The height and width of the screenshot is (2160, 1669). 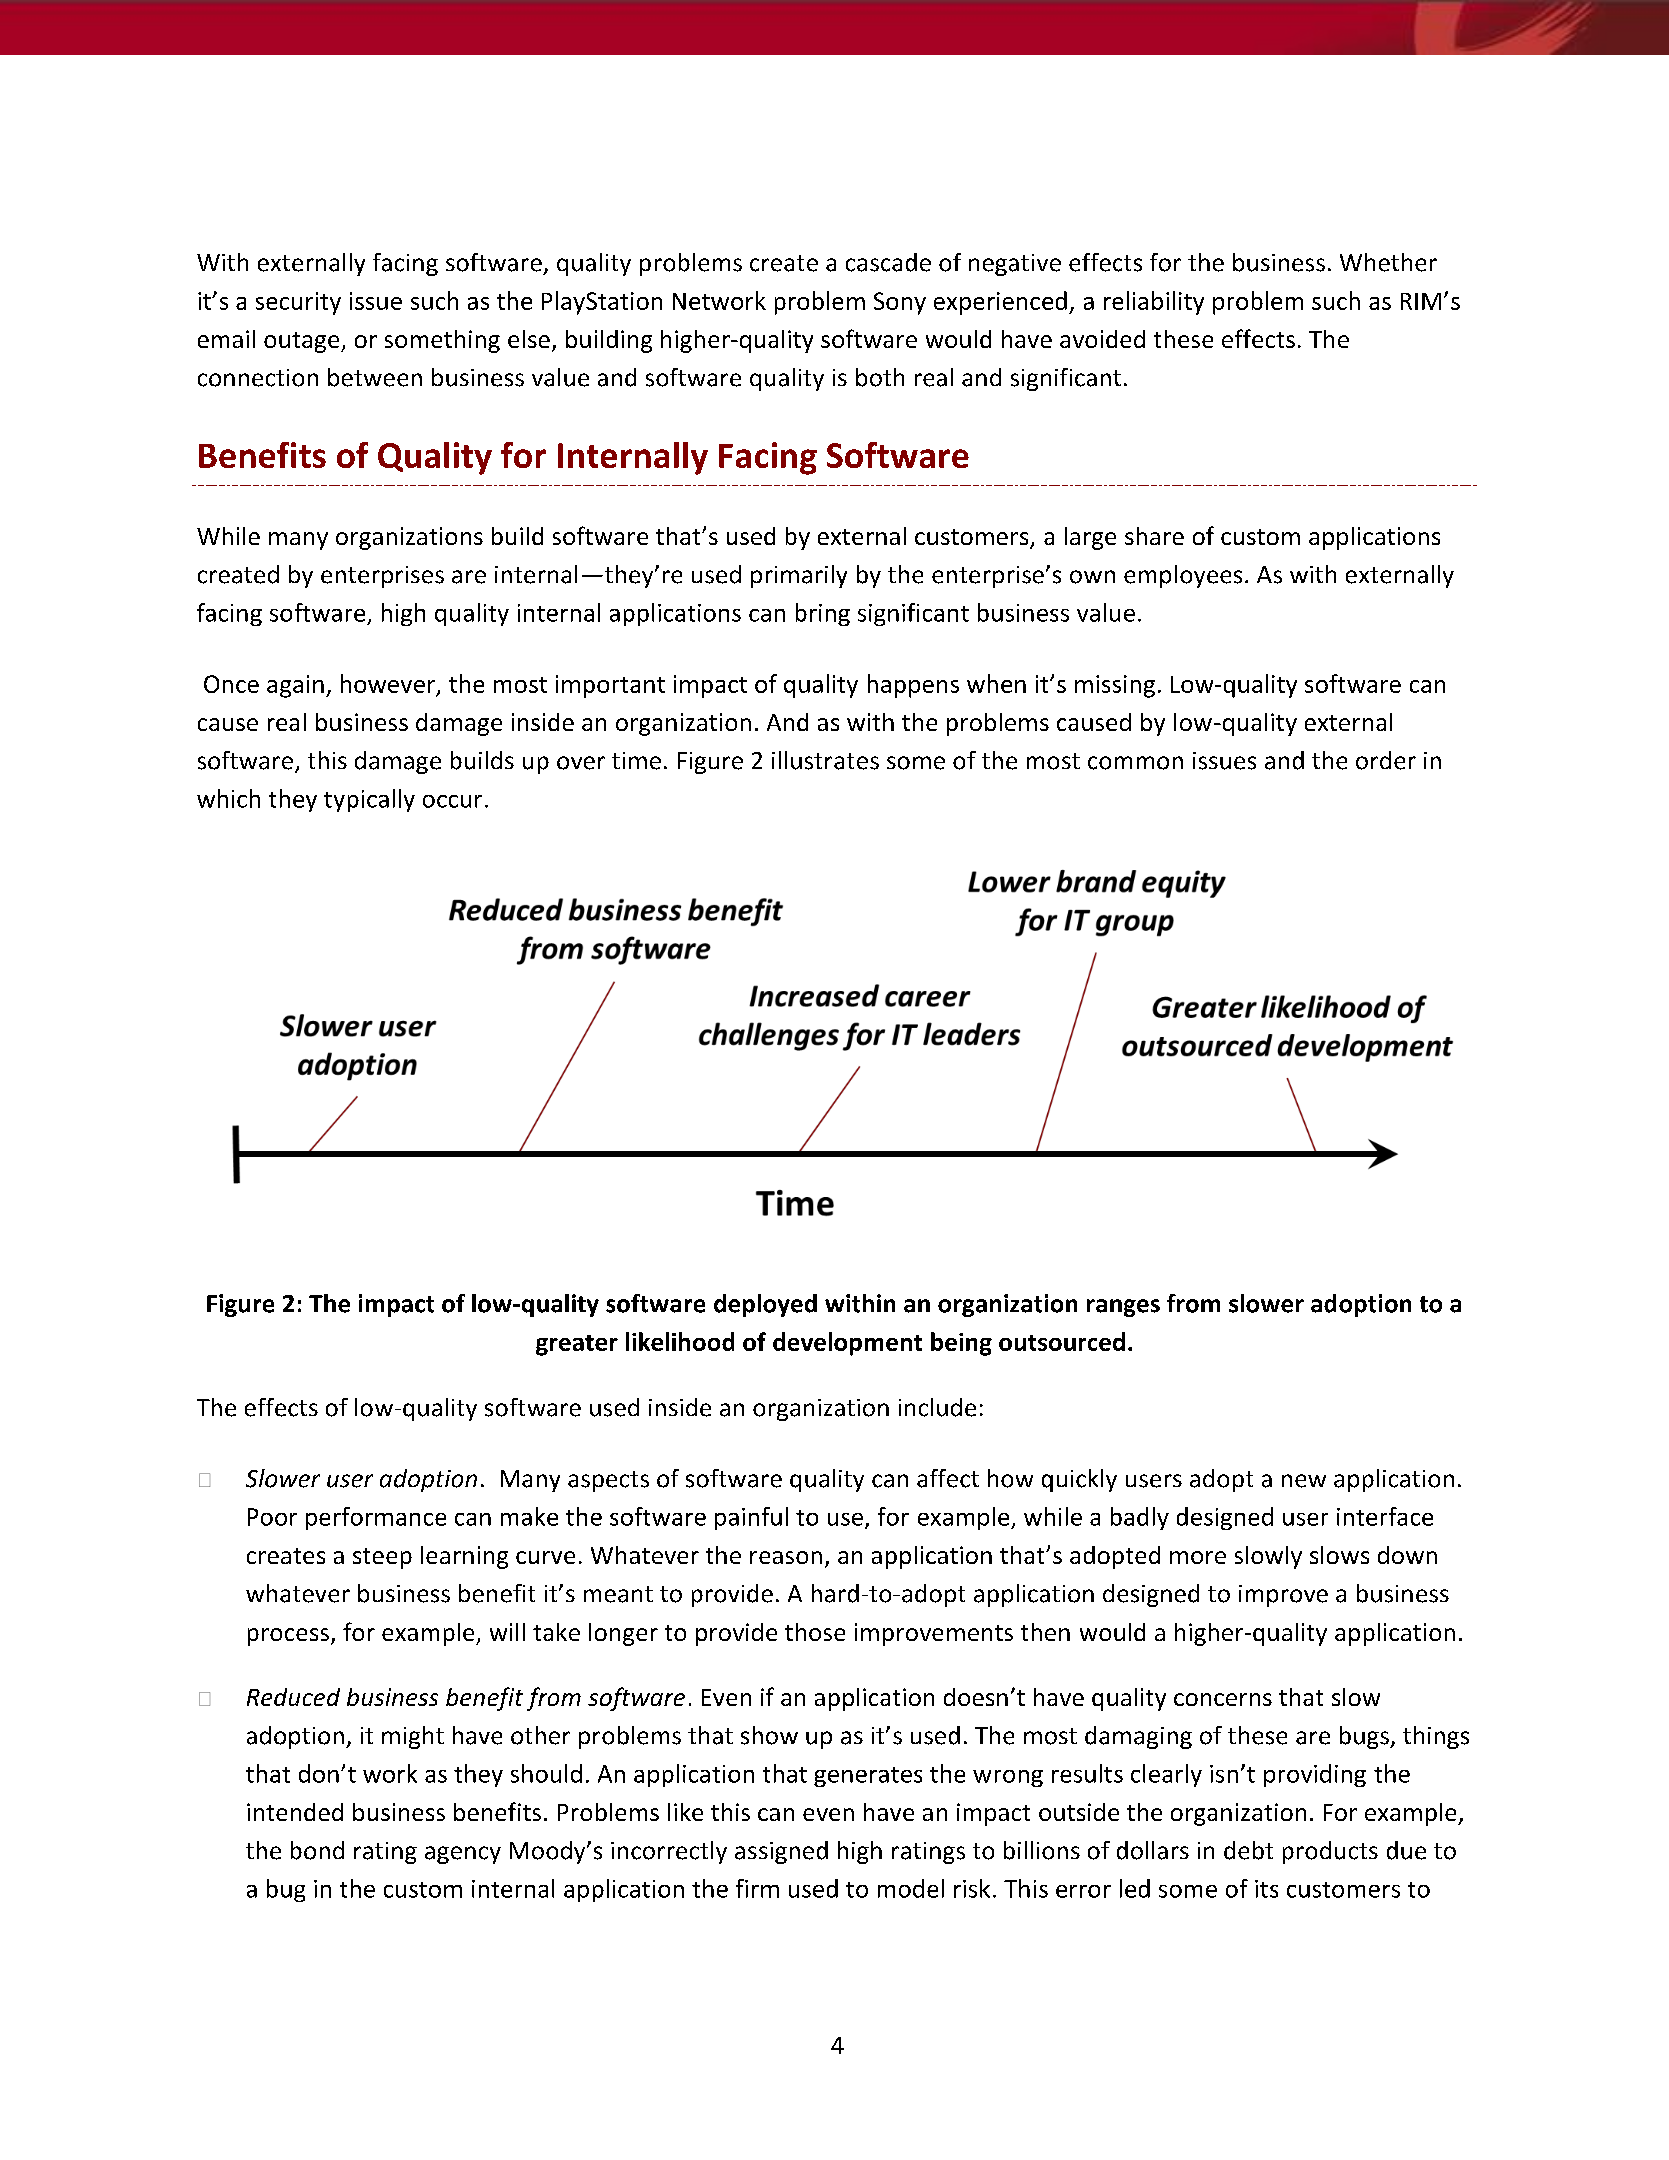 I want to click on performance, so click(x=376, y=1518).
